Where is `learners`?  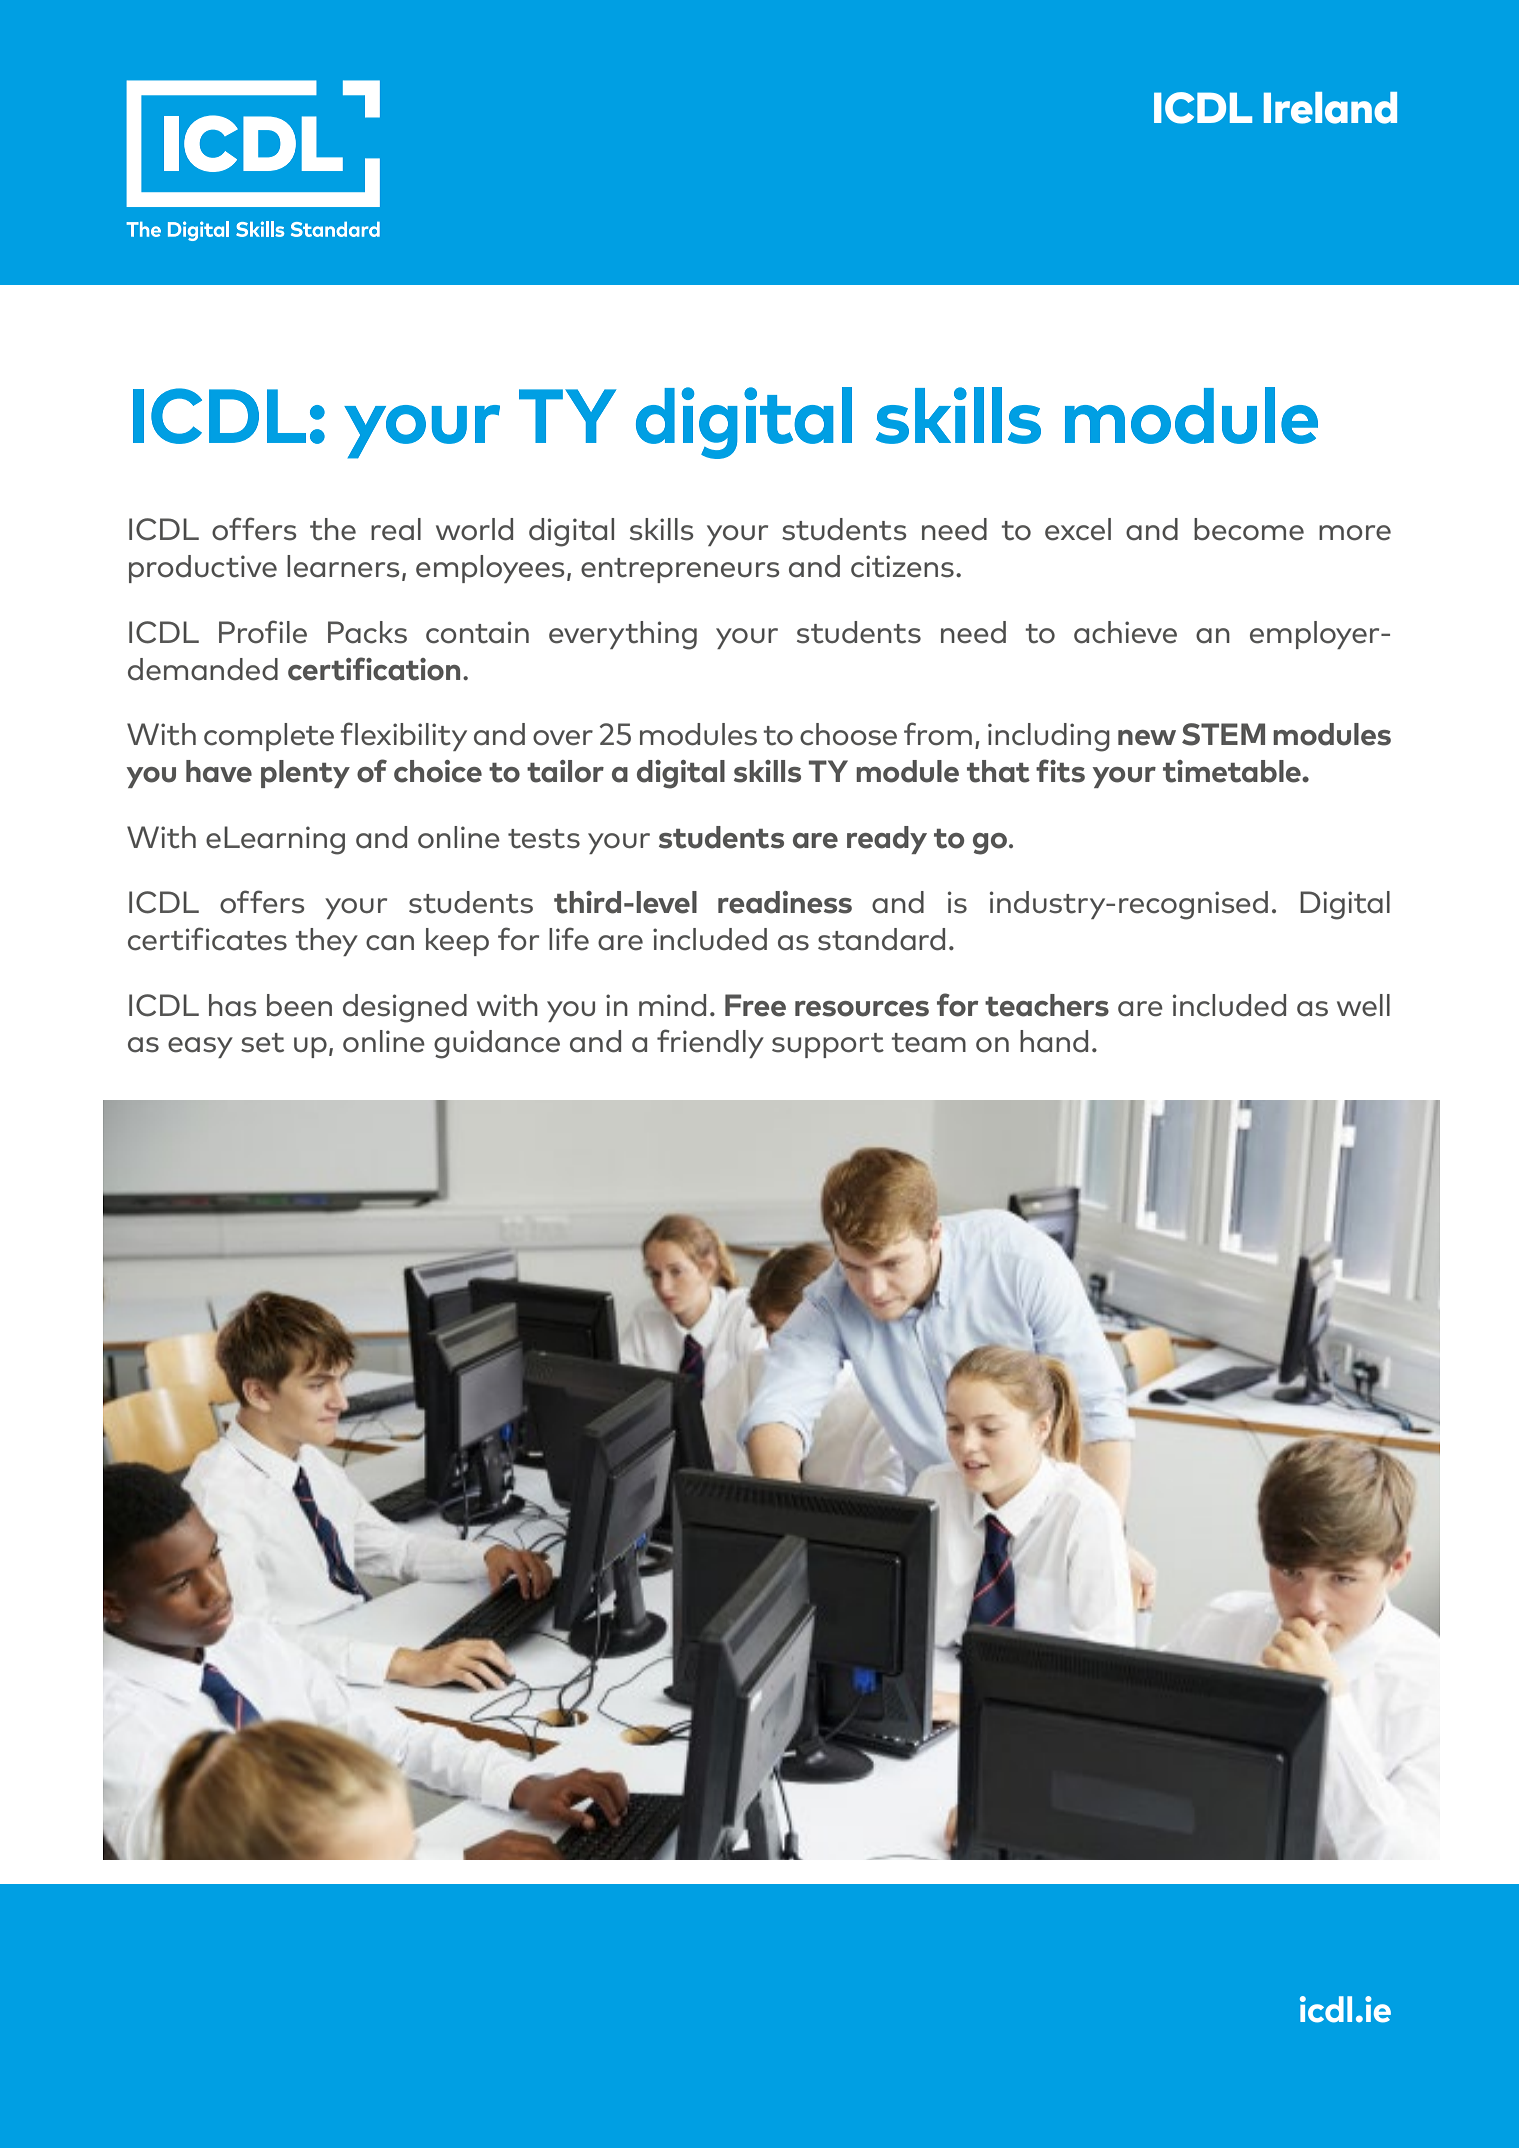
learners is located at coordinates (343, 566).
